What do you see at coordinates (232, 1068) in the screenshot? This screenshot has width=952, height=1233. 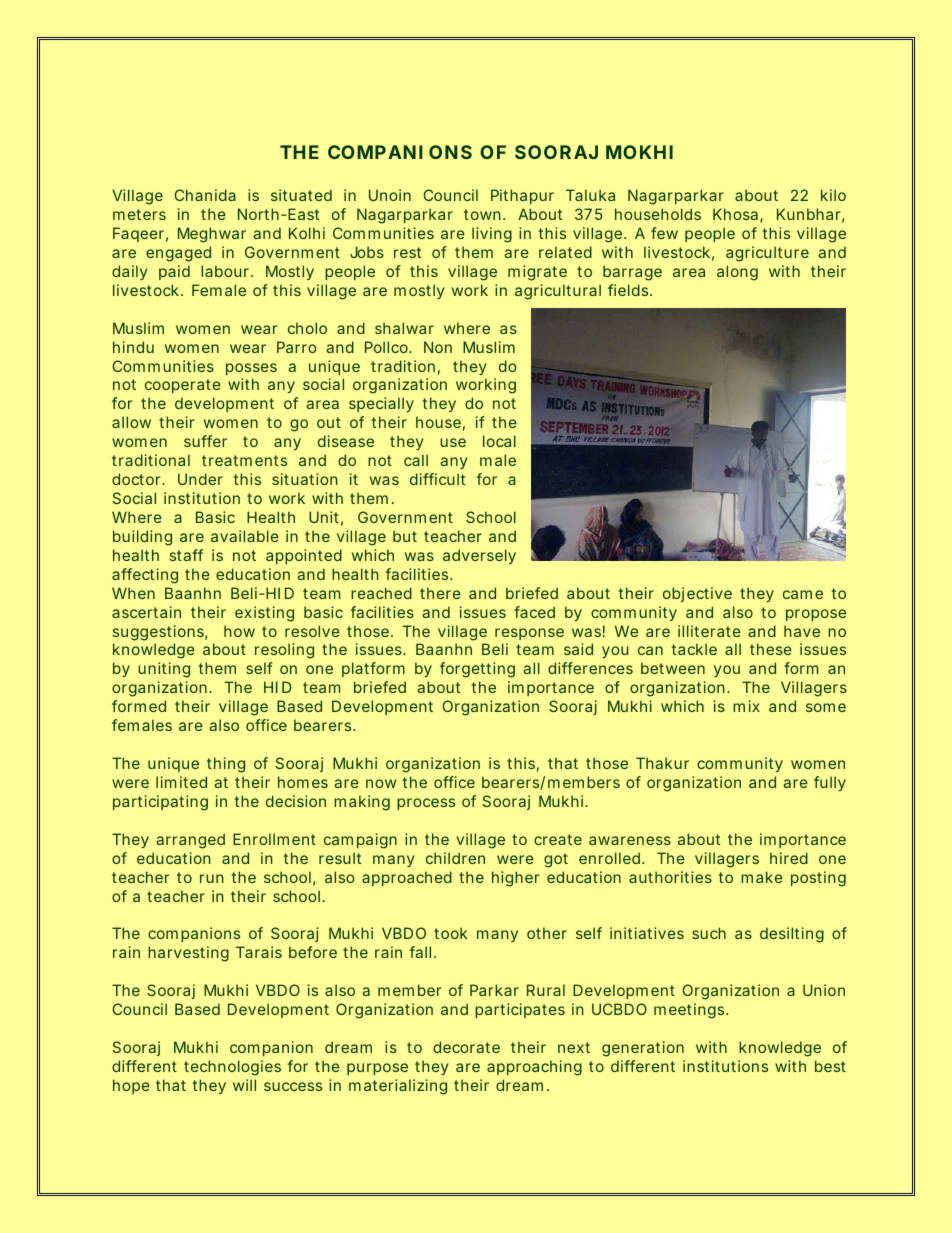 I see `technologies` at bounding box center [232, 1068].
